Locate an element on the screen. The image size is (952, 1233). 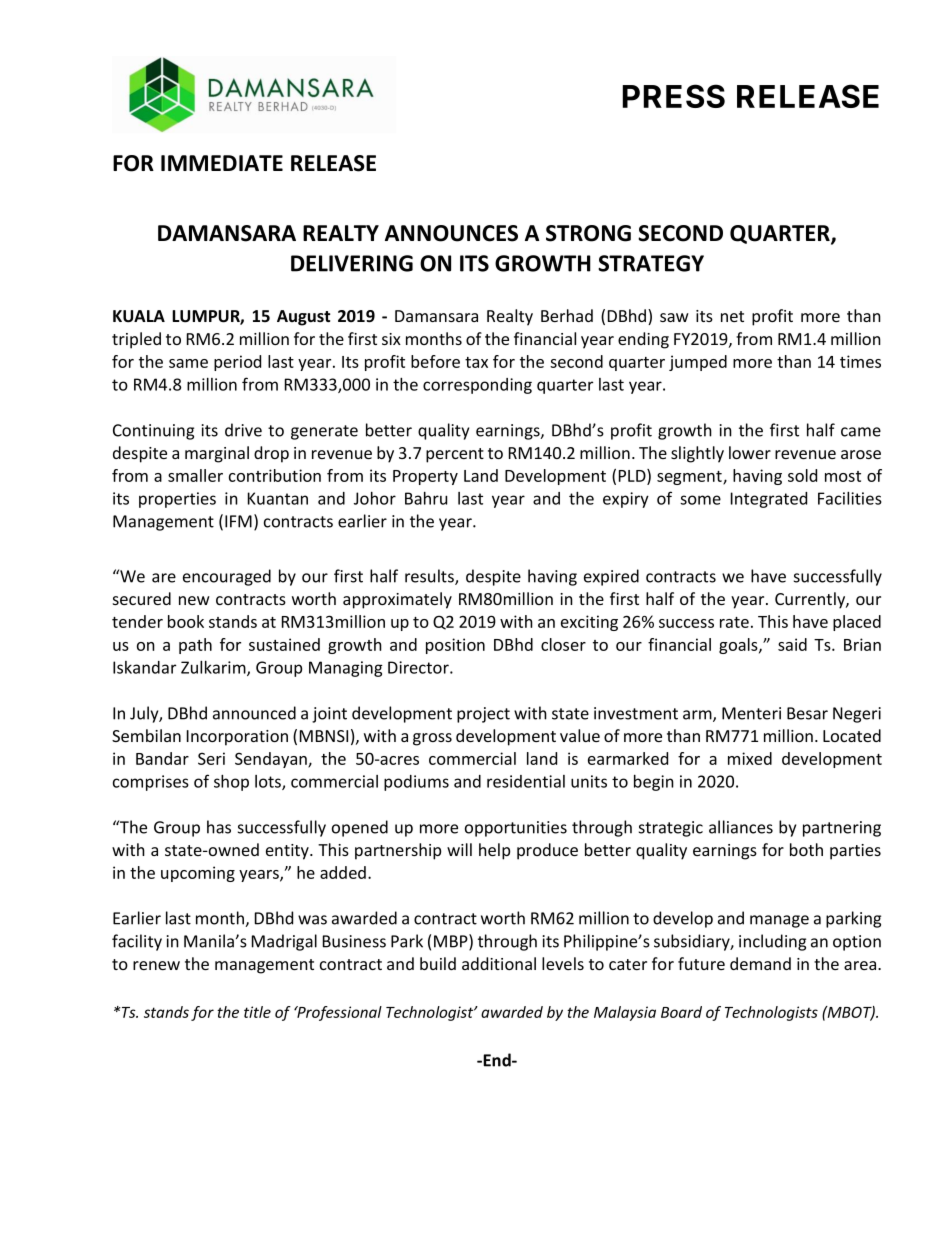
results is located at coordinates (430, 577).
